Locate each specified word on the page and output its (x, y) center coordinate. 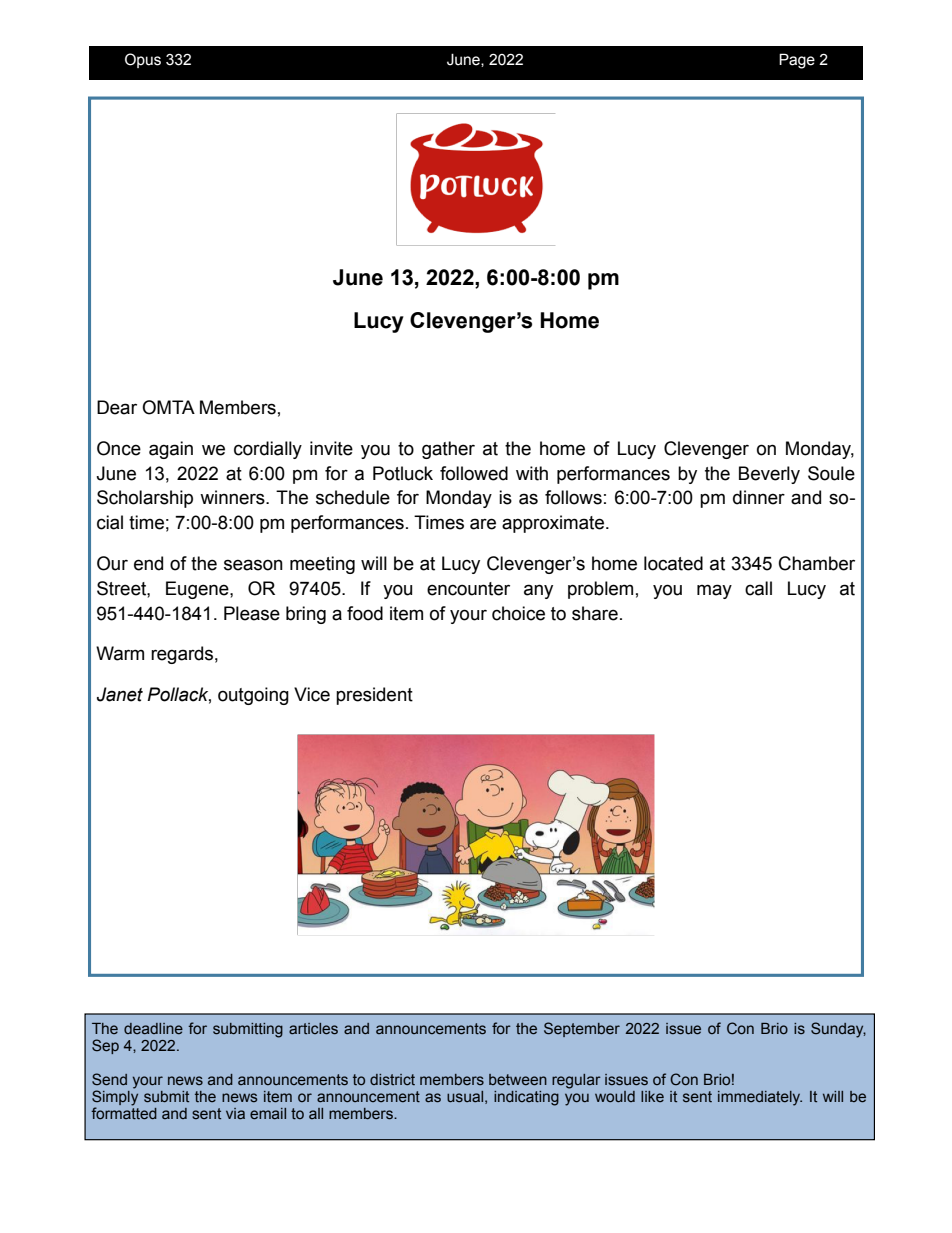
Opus (143, 60)
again (171, 450)
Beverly (769, 475)
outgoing (253, 696)
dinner (759, 497)
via (235, 1113)
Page (797, 61)
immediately (760, 1098)
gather (448, 450)
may (714, 591)
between (518, 1080)
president (374, 696)
